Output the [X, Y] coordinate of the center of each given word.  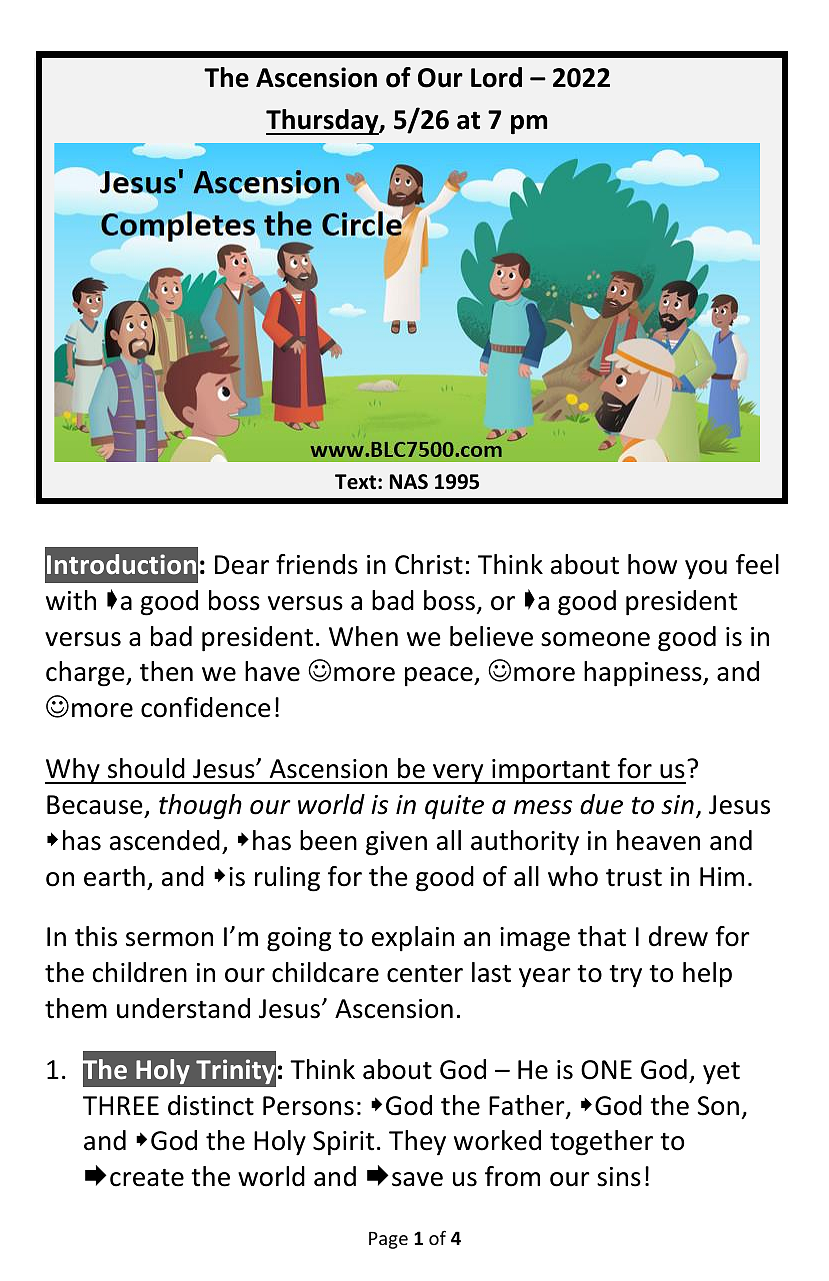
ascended [165, 840]
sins [619, 1177]
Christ [429, 564]
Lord [496, 77]
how [652, 564]
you [706, 570]
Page [388, 1240]
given [396, 843]
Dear [242, 565]
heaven [658, 840]
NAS [409, 482]
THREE [121, 1105]
